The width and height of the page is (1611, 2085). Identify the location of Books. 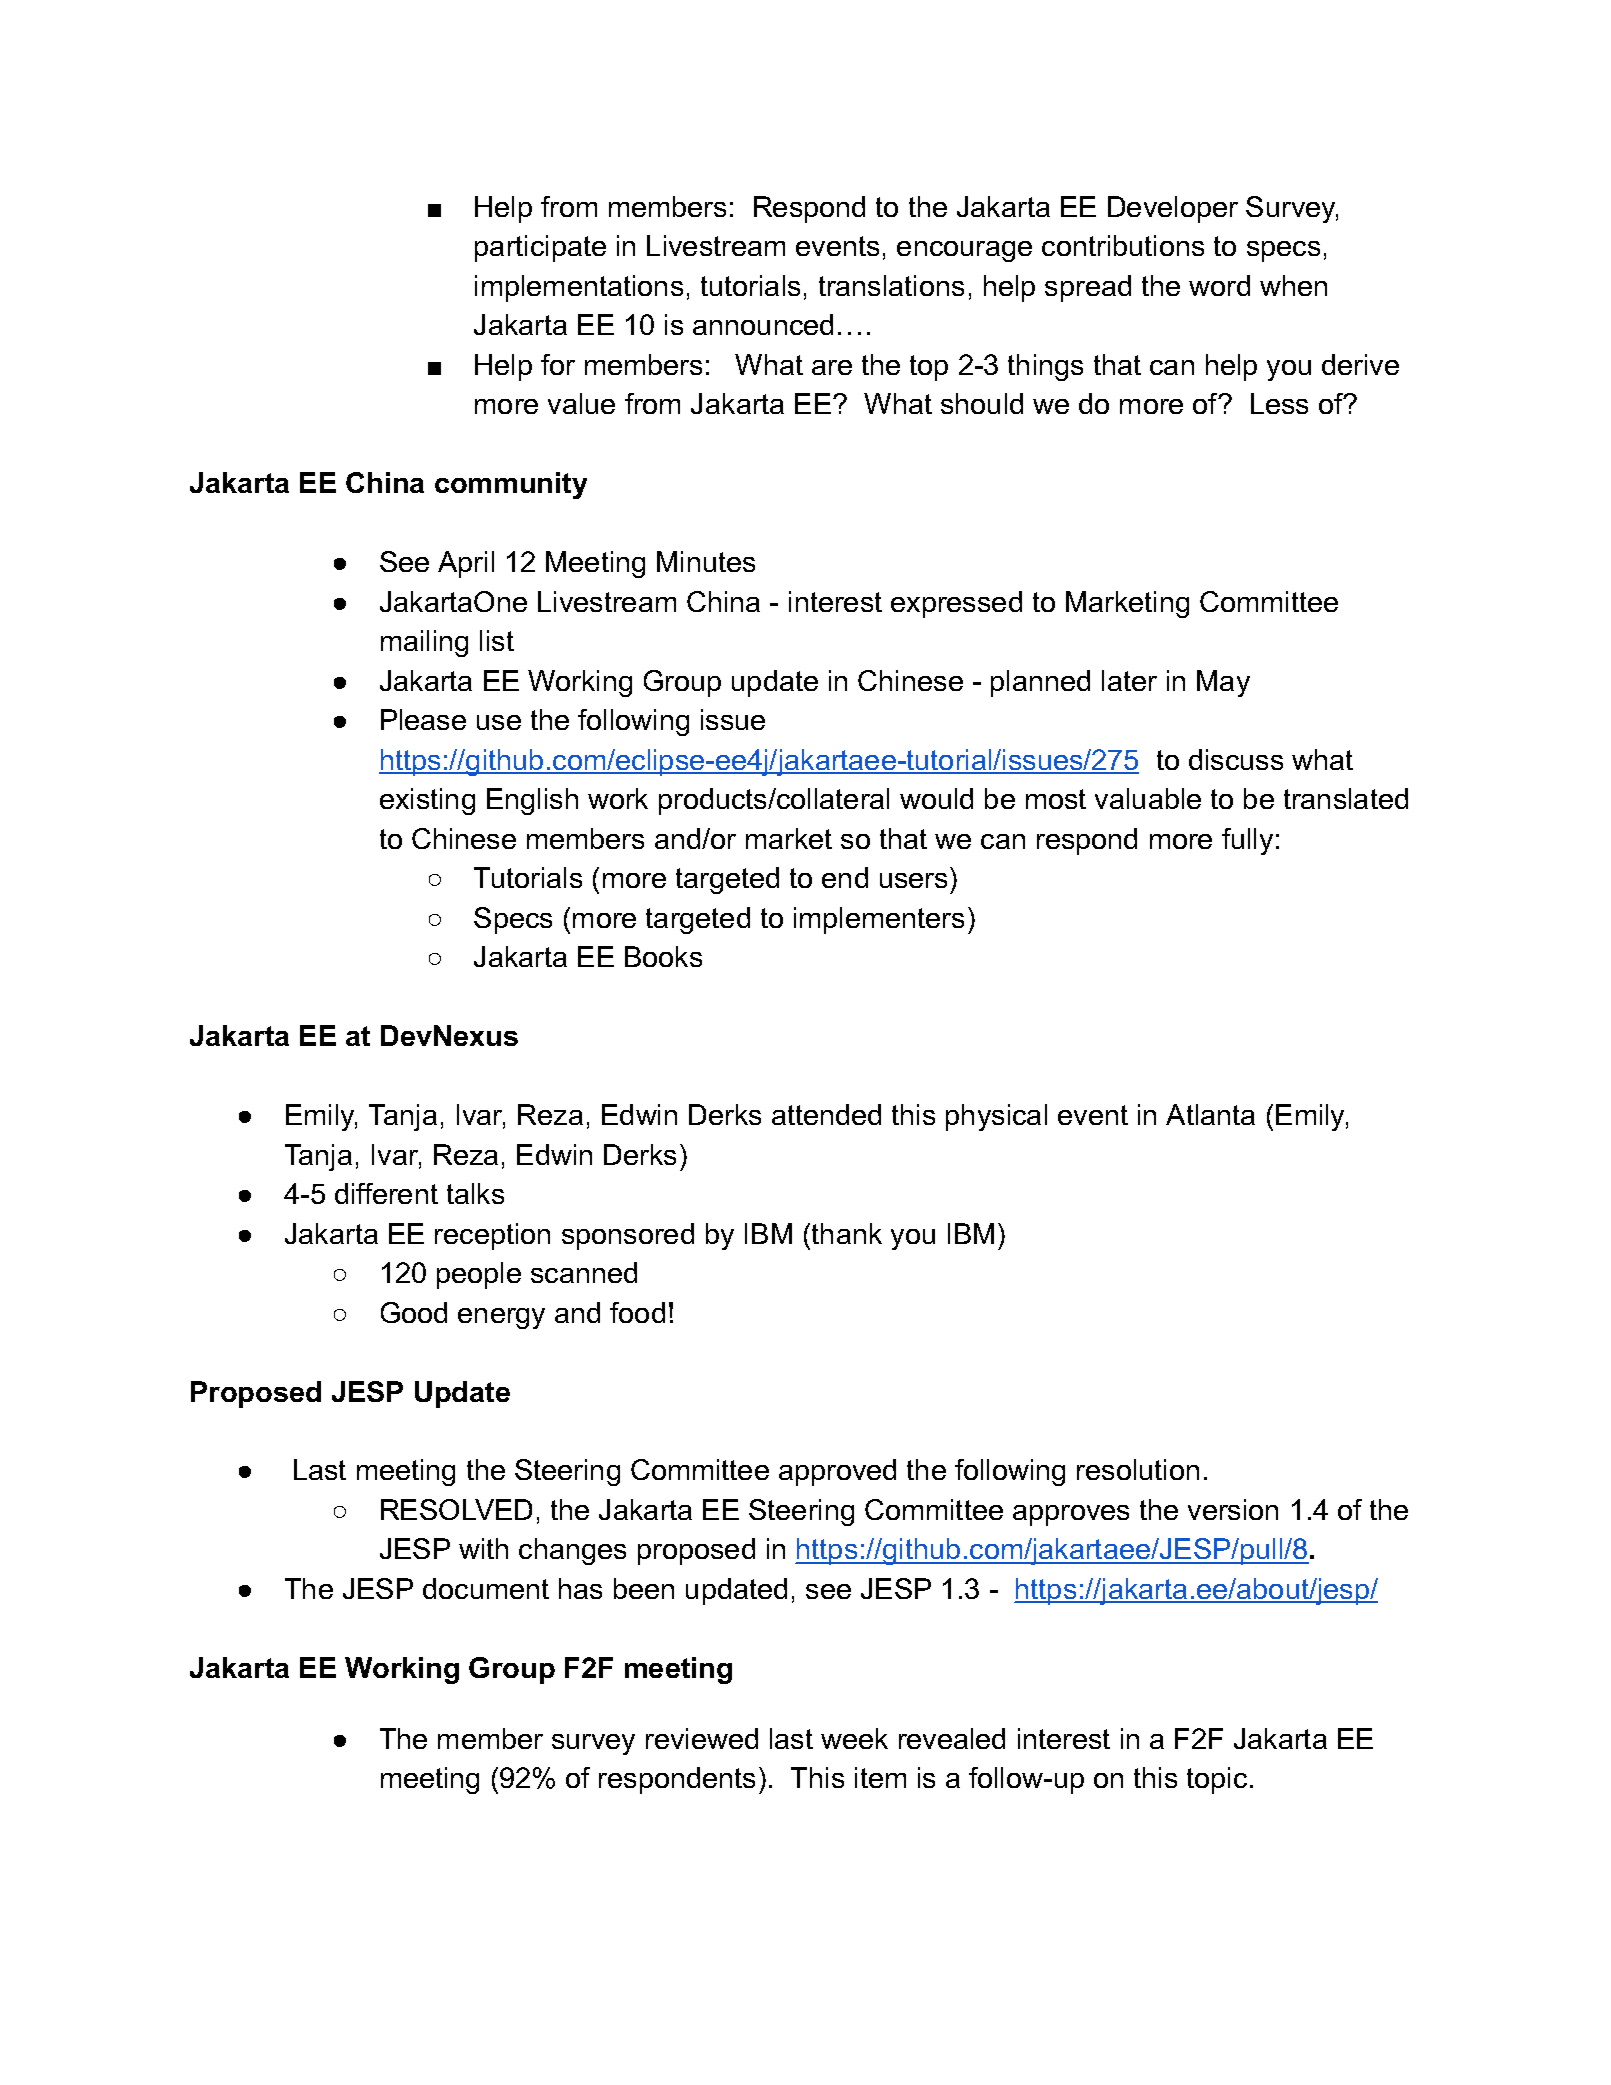
(663, 956).
